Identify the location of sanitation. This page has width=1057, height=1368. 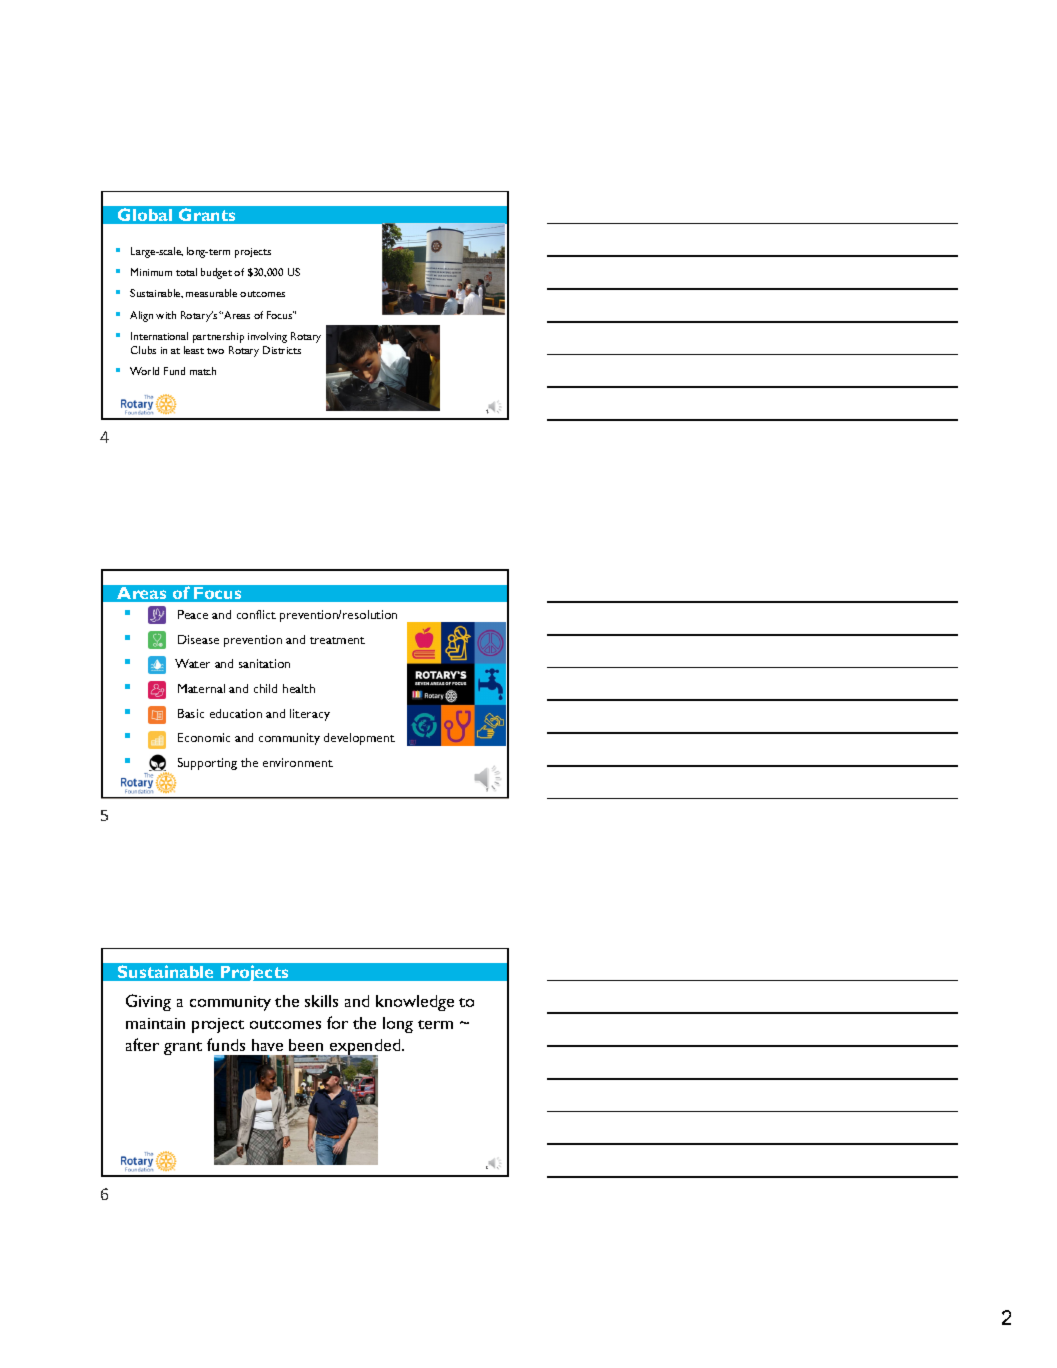
(264, 663).
